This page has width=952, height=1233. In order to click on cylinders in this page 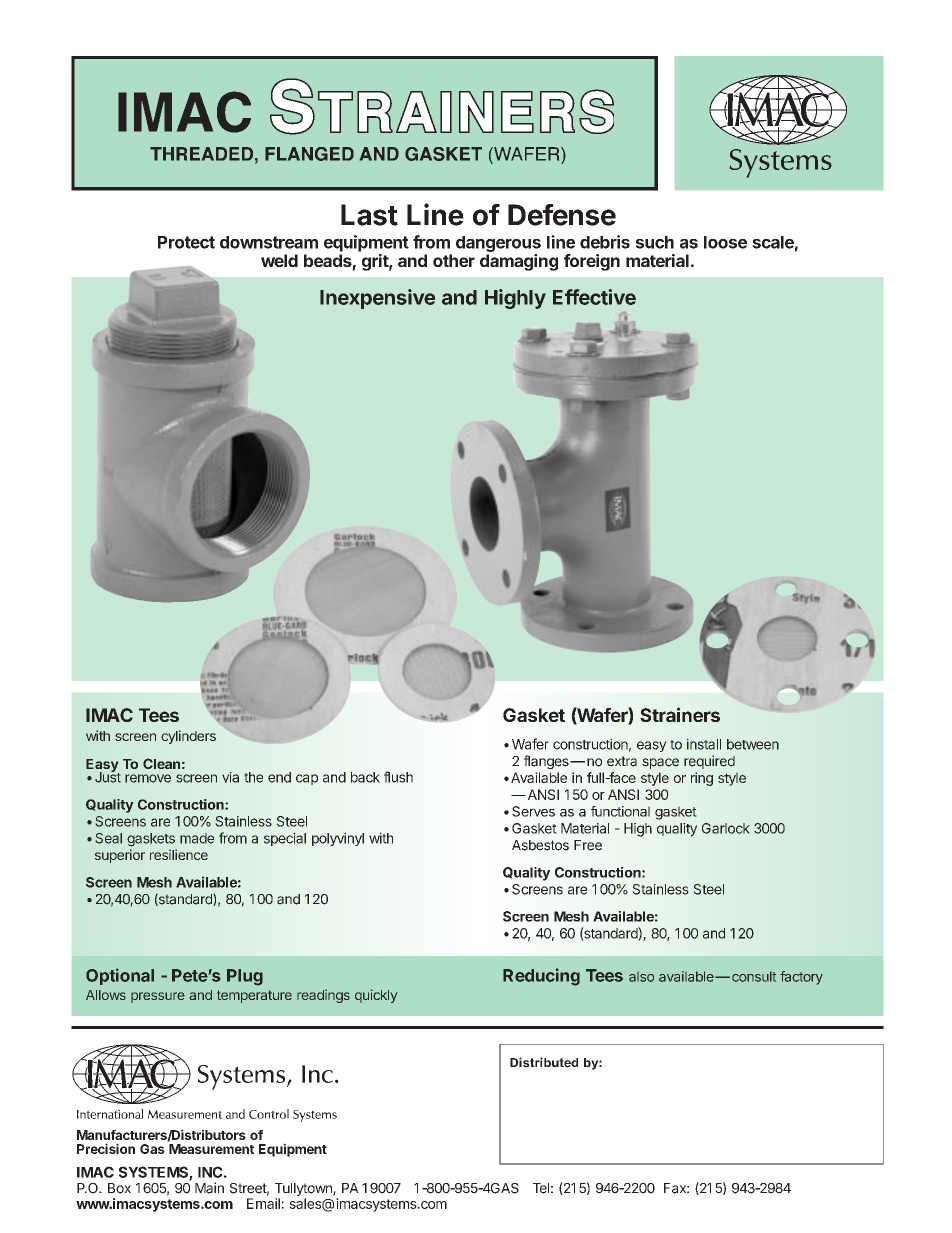, I will do `click(188, 737)`.
